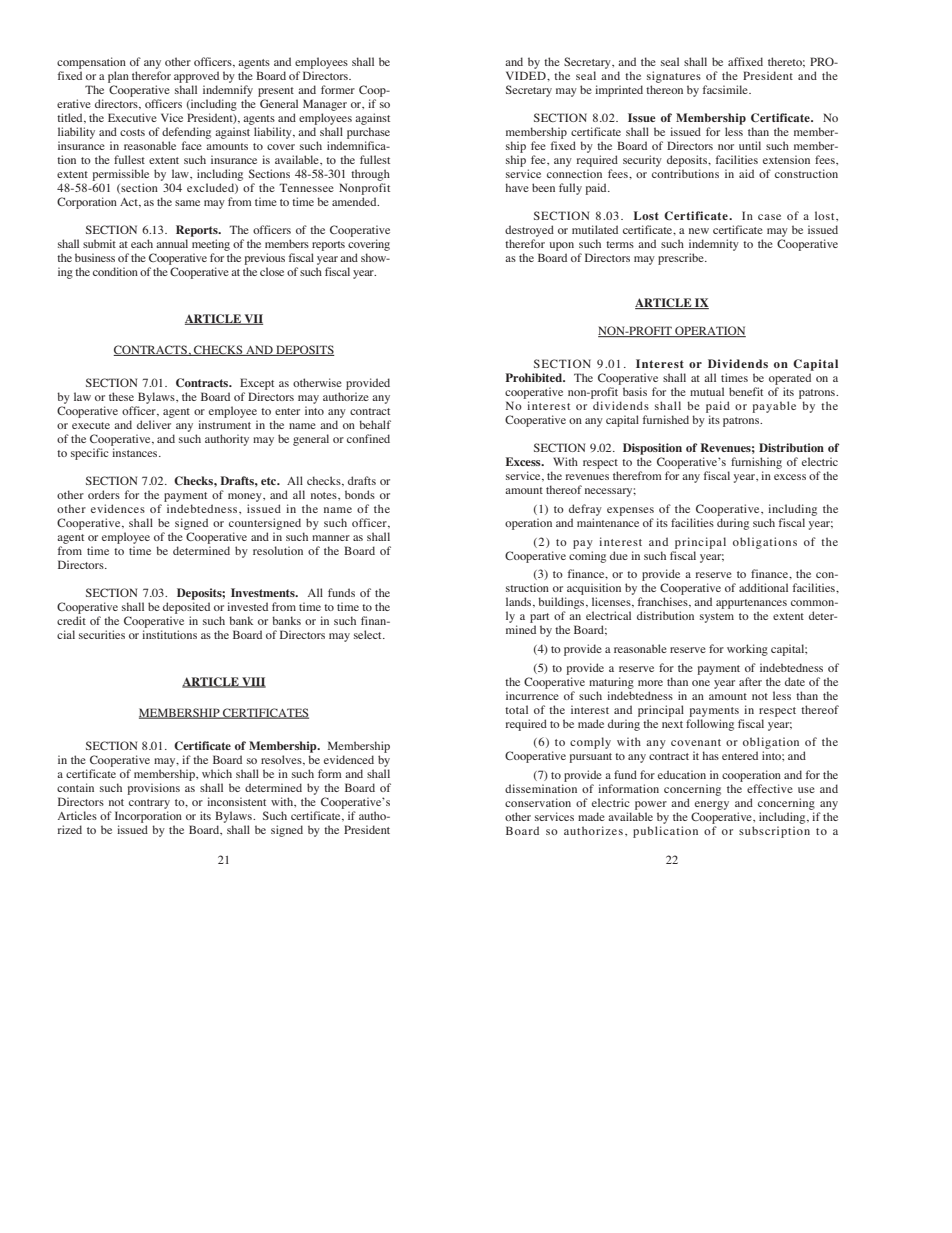  Describe the element at coordinates (369, 634) in the screenshot. I see `select` at that location.
